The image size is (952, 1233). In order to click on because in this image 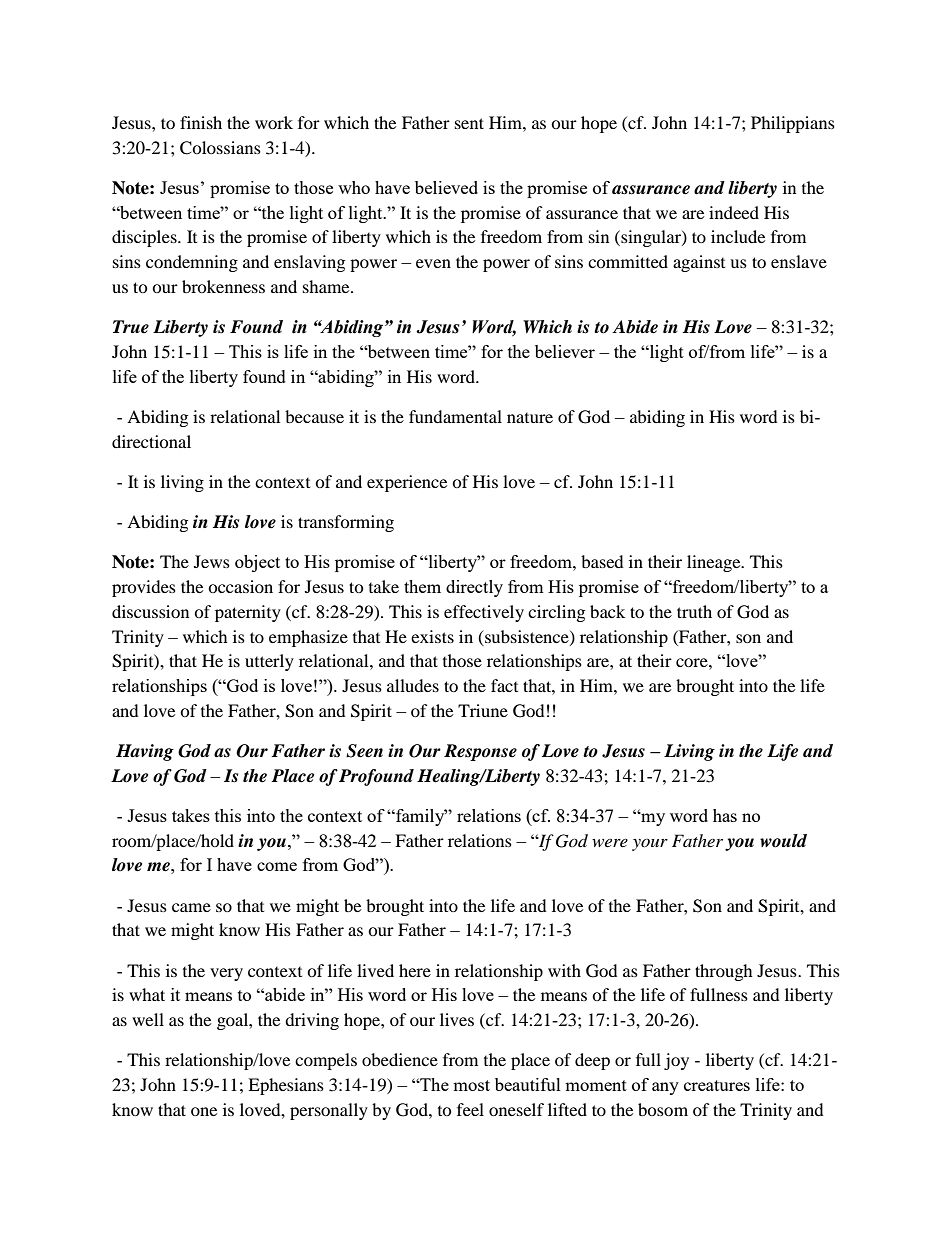, I will do `click(314, 416)`.
